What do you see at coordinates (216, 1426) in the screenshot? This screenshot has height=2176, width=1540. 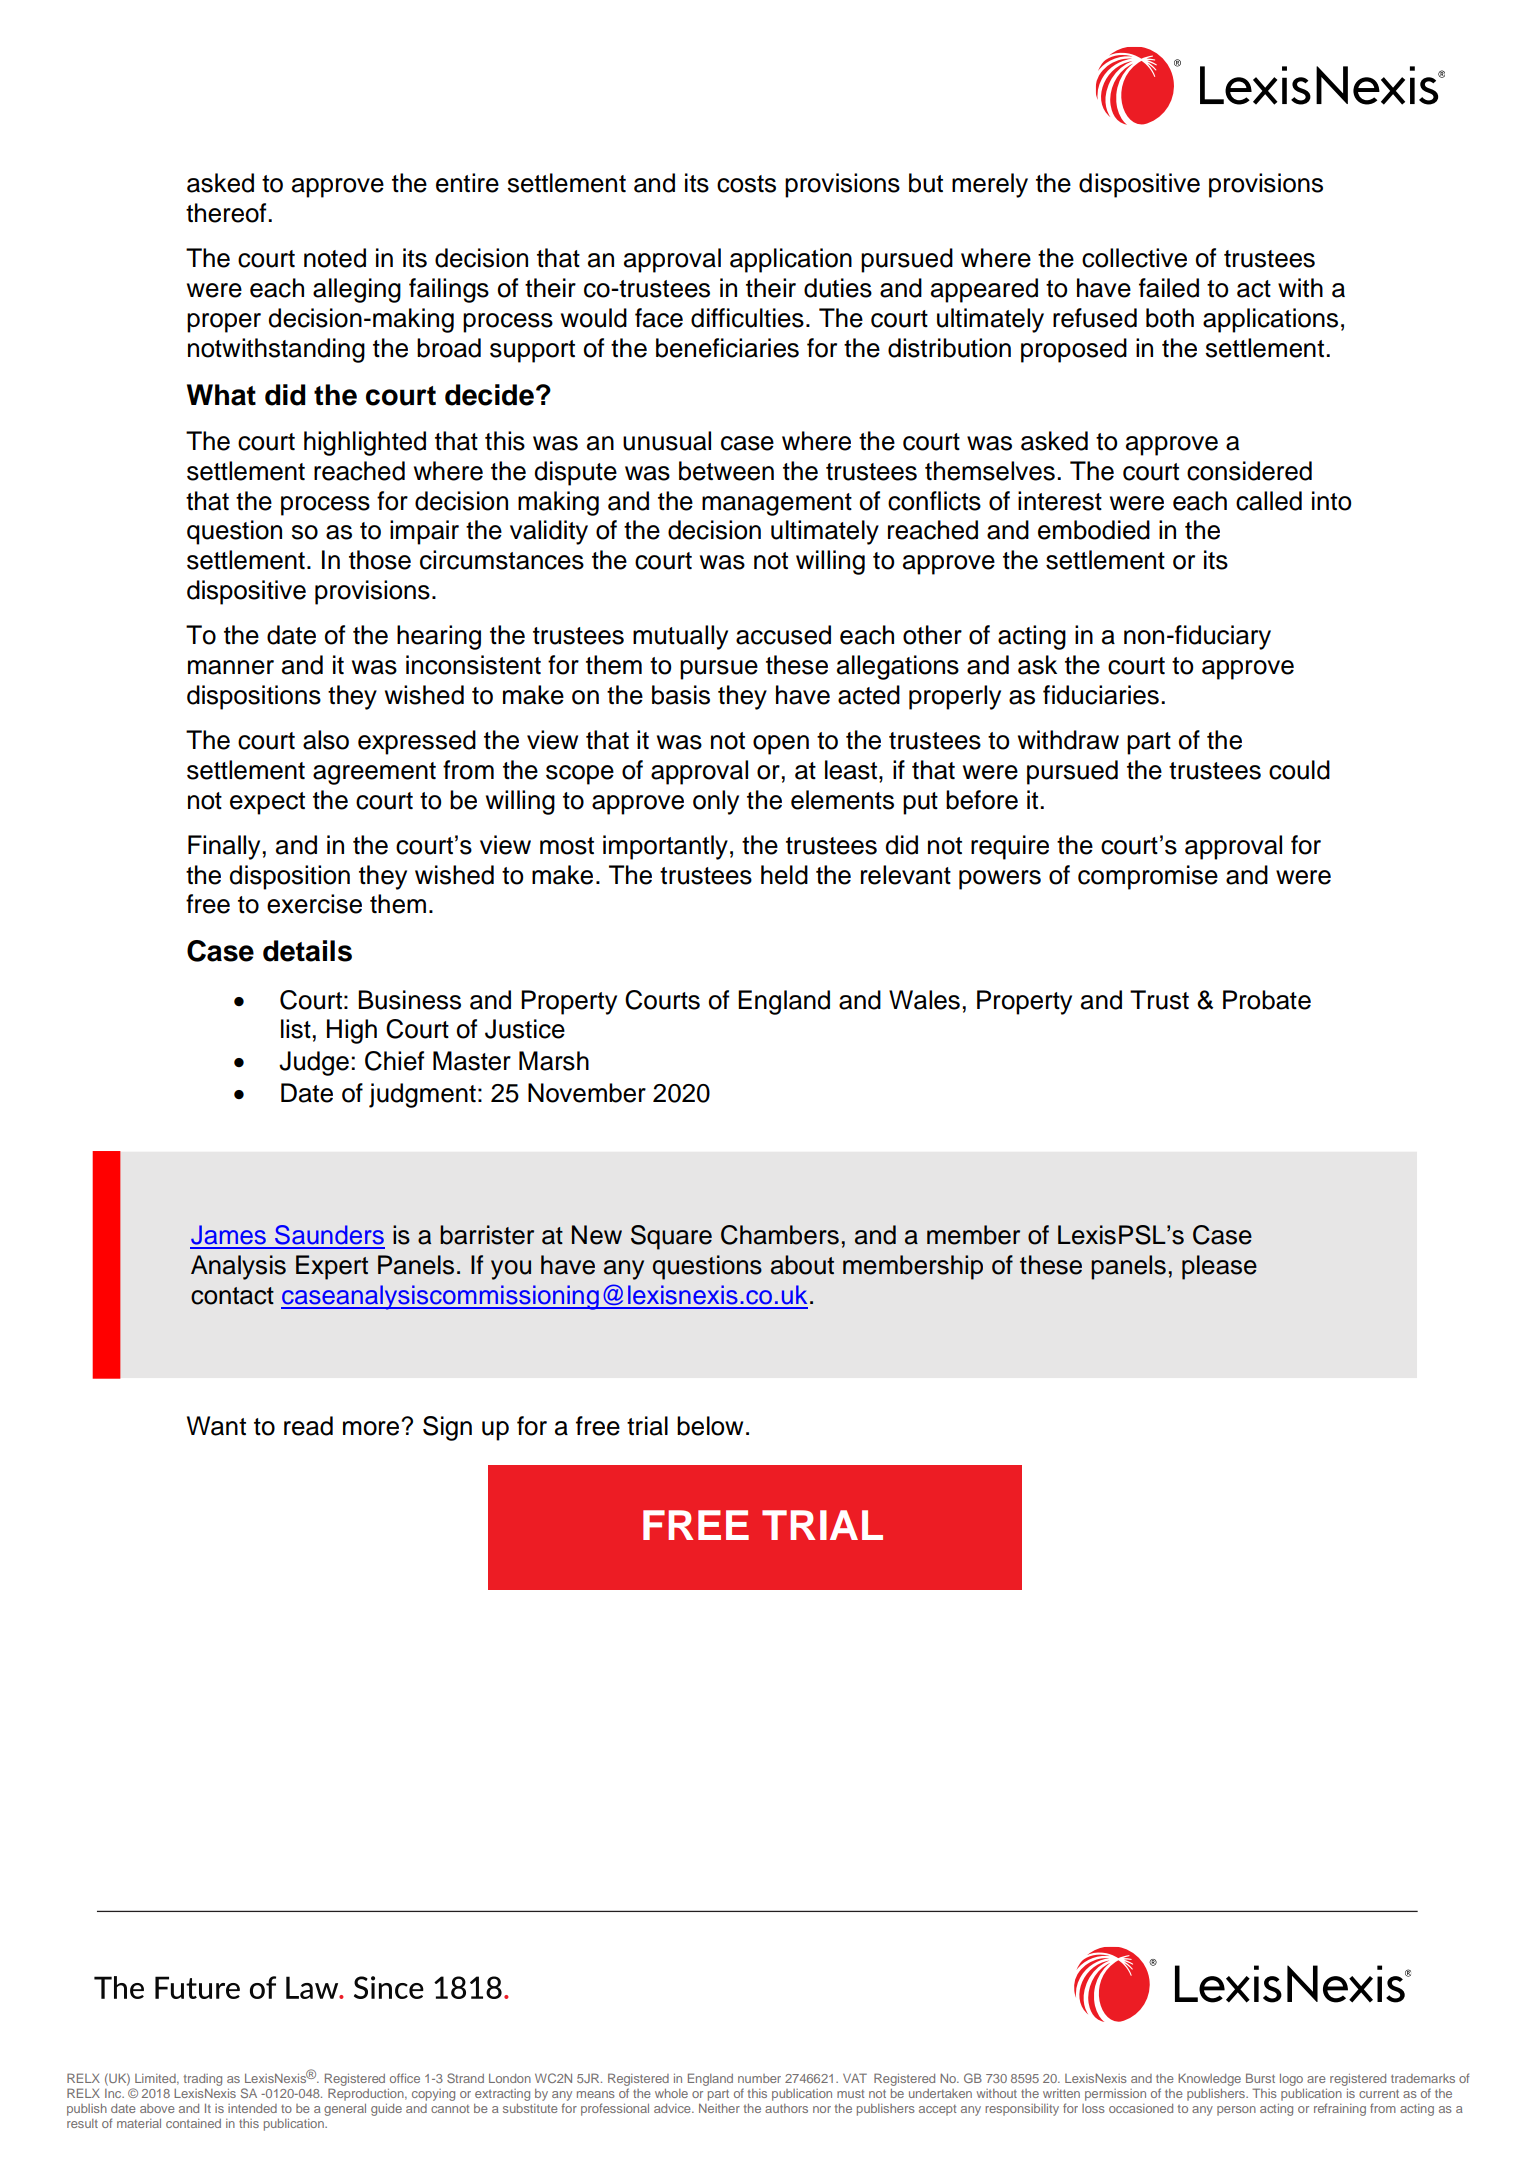 I see `Want` at bounding box center [216, 1426].
